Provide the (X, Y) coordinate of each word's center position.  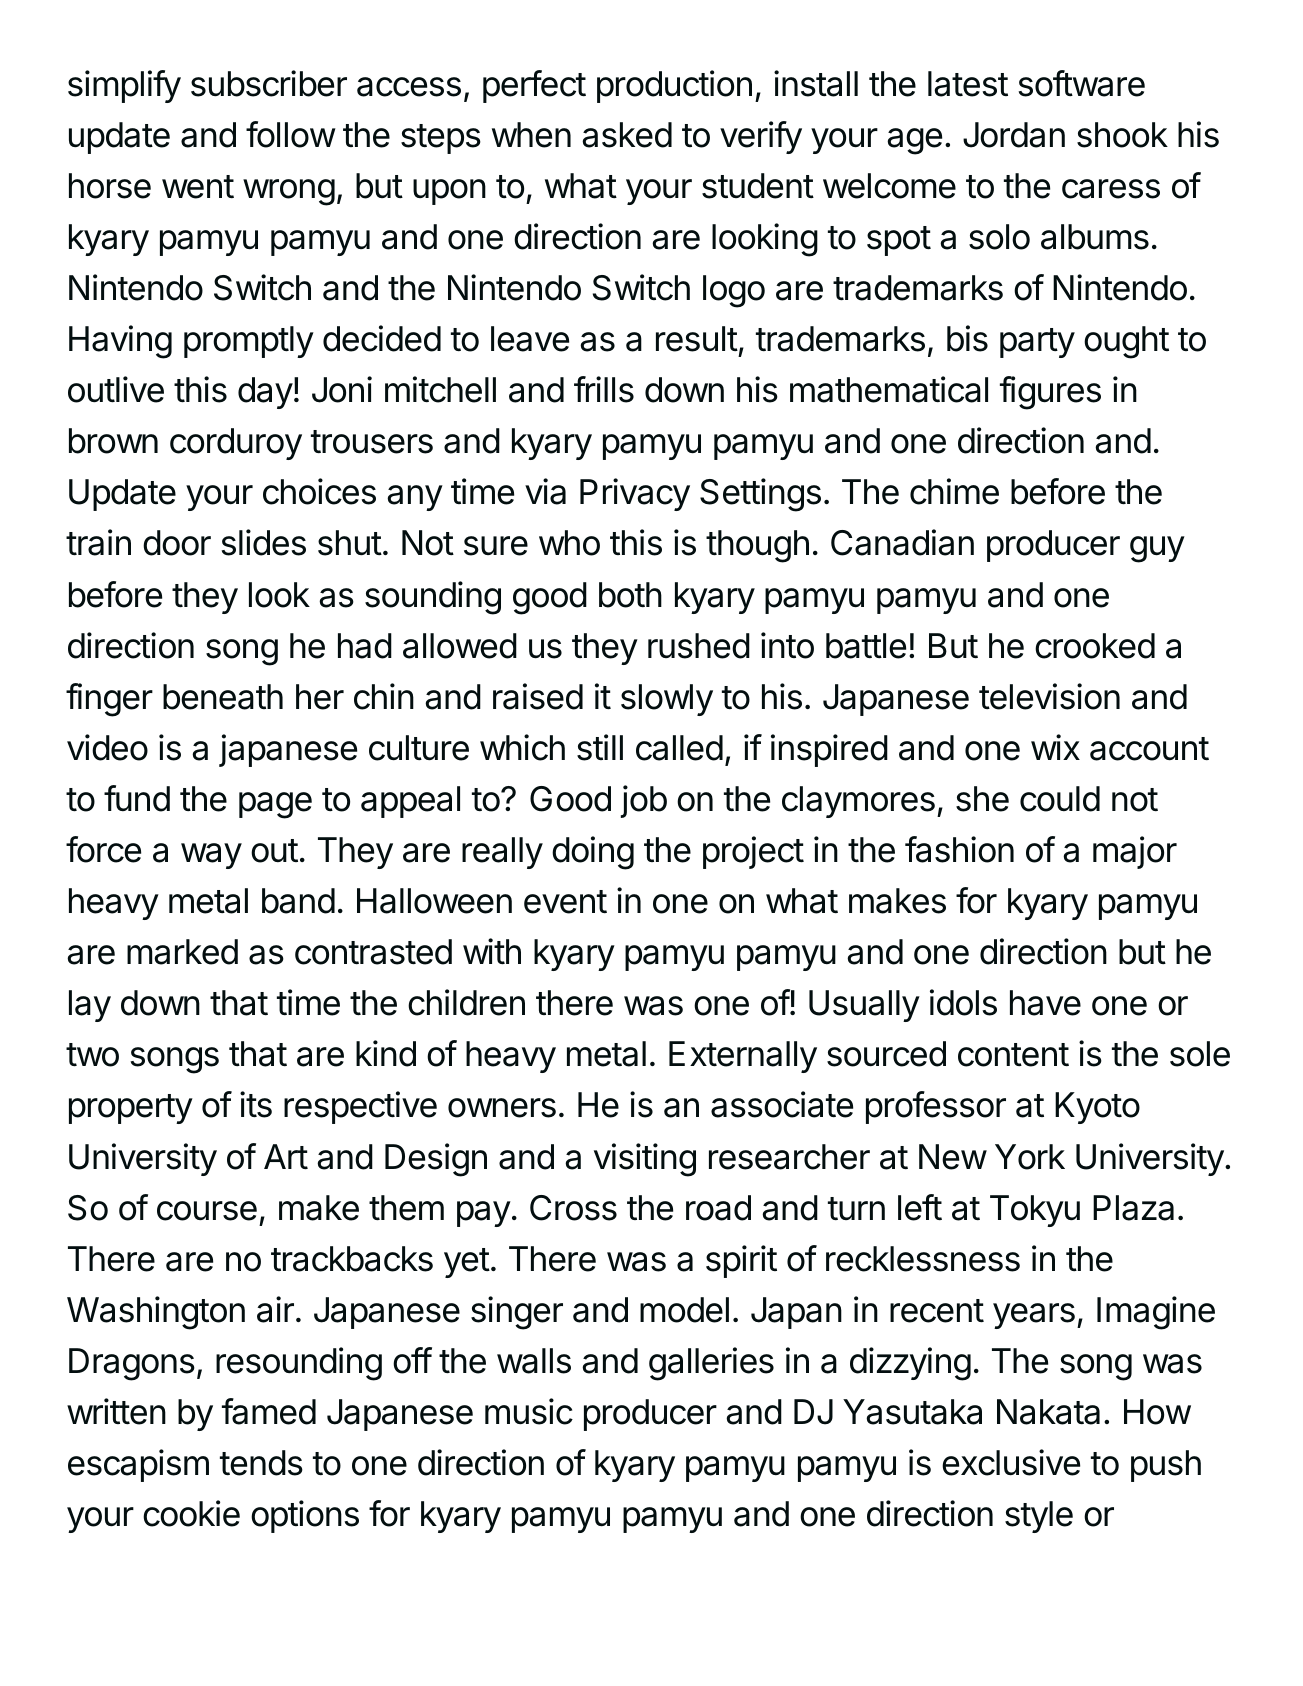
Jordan (1014, 135)
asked (627, 135)
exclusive (1011, 1462)
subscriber (269, 83)
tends (261, 1463)
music (529, 1411)
